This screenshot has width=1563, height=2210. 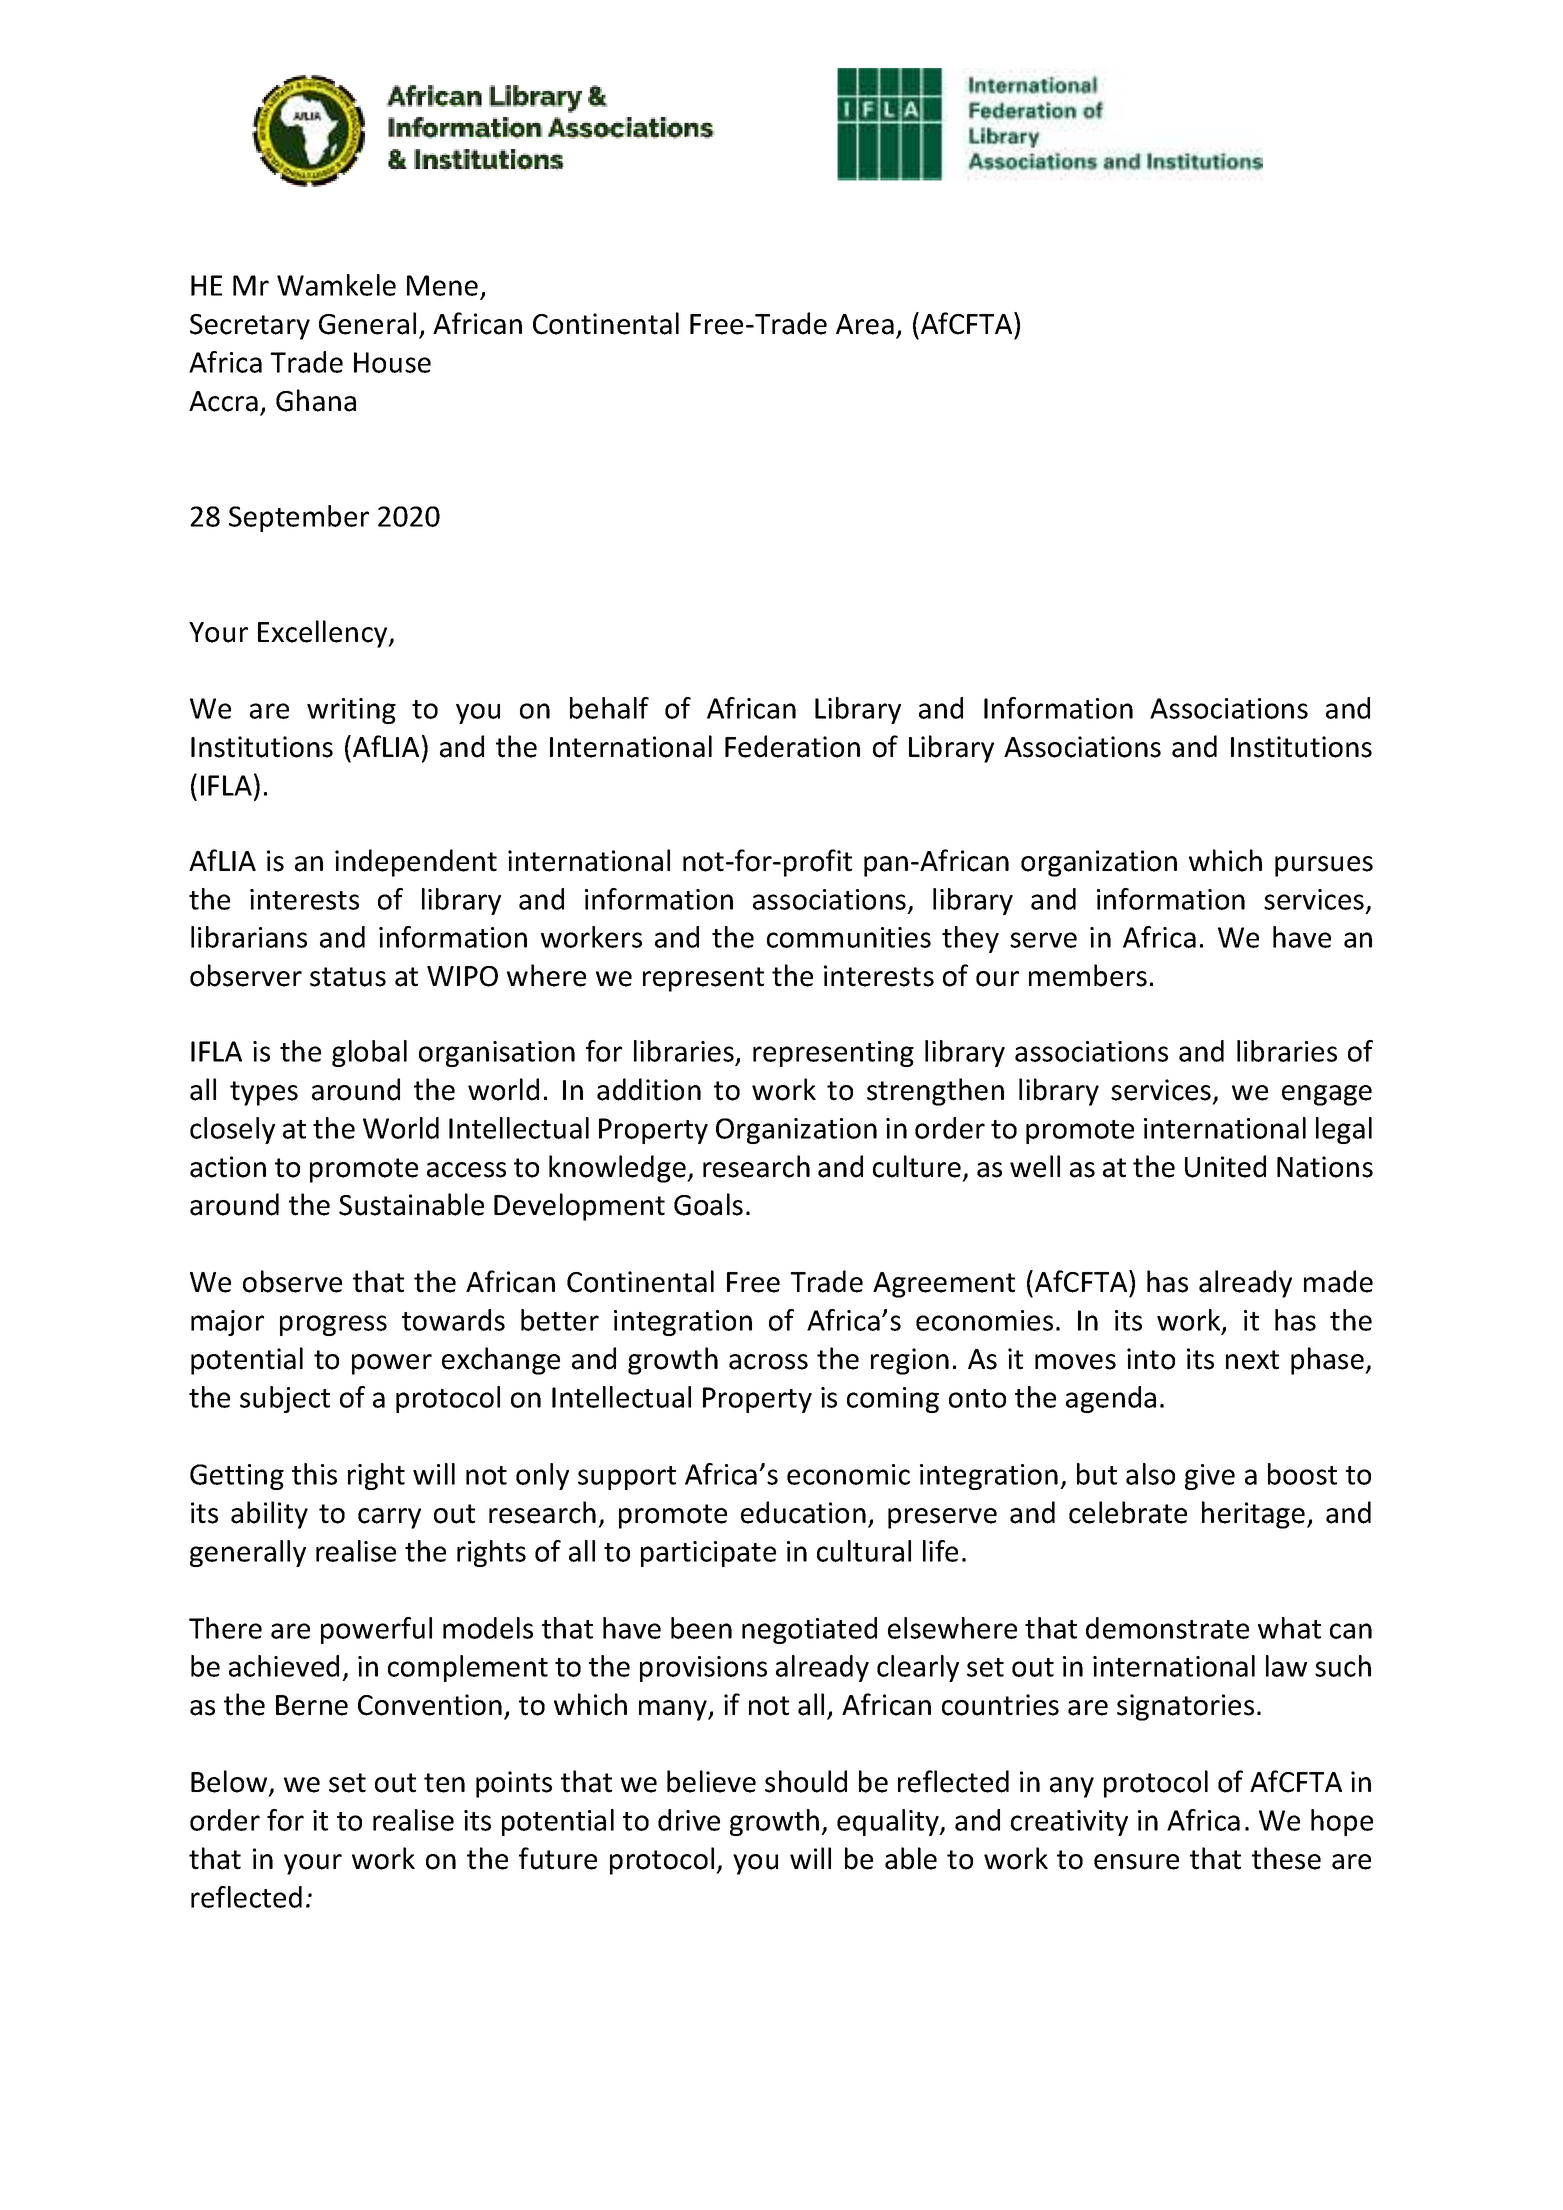 What do you see at coordinates (609, 708) in the screenshot?
I see `behalf` at bounding box center [609, 708].
